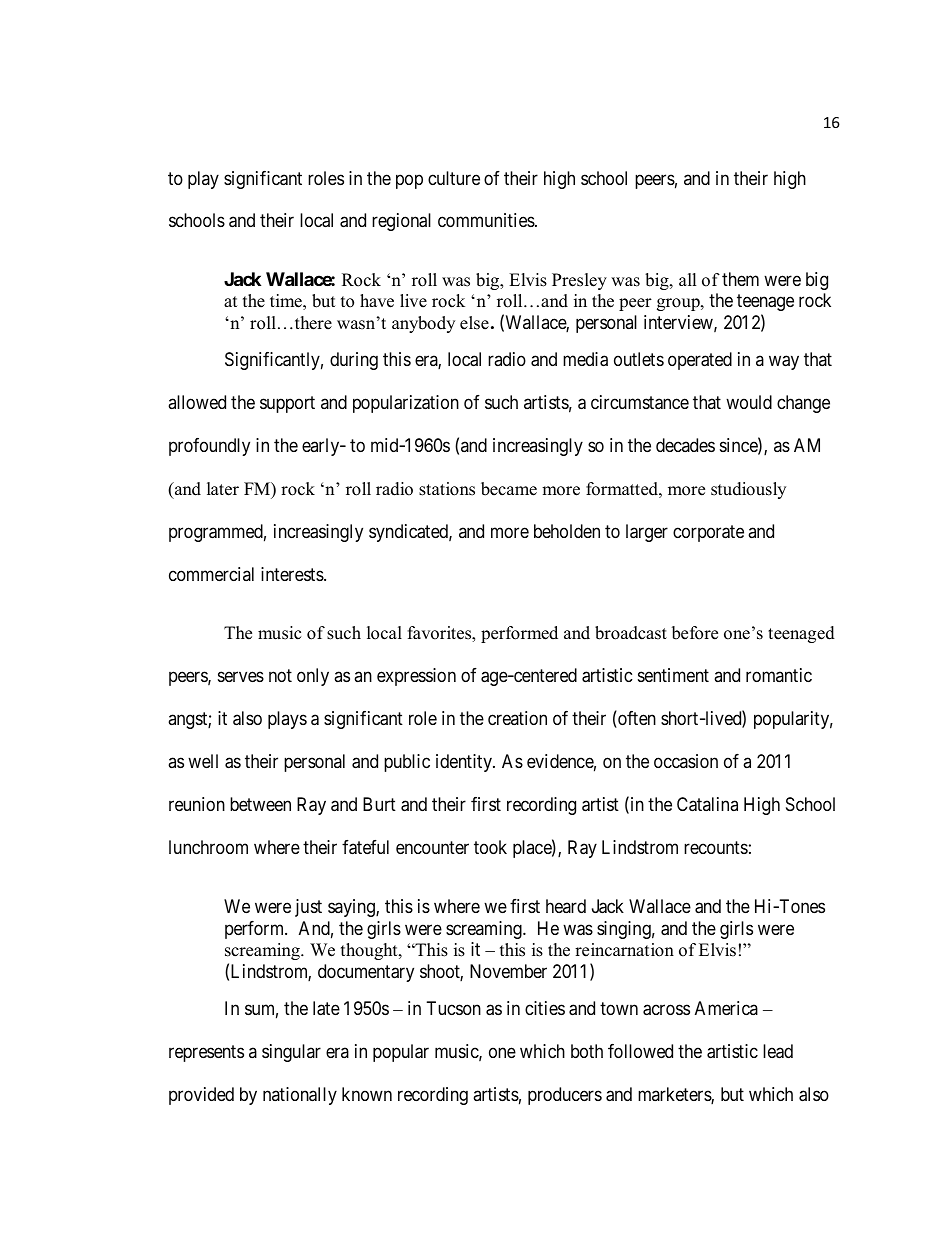  Describe the element at coordinates (291, 1053) in the screenshot. I see `singular` at that location.
